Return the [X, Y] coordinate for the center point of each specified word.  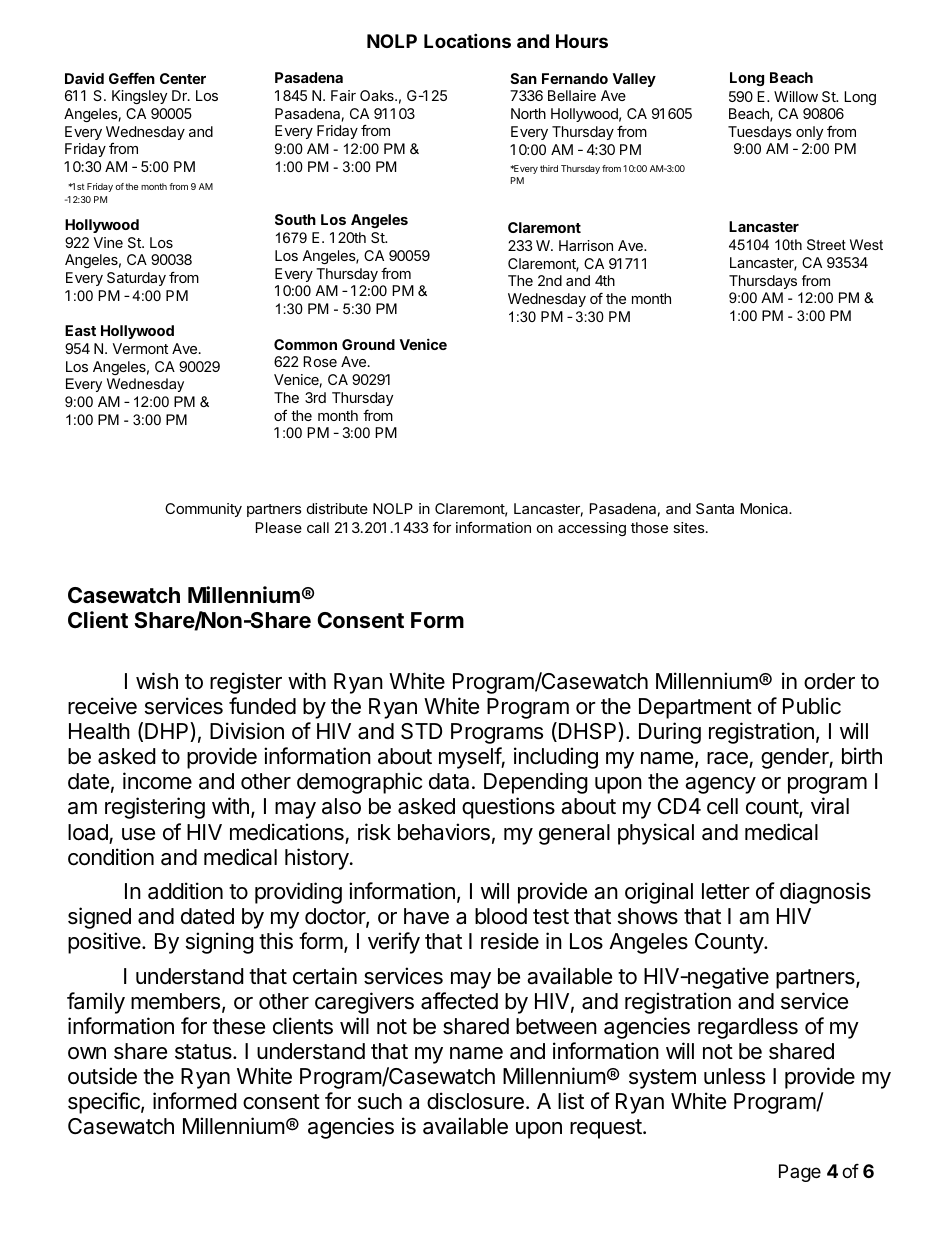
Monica [766, 508]
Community [203, 510]
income [157, 781]
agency [720, 785]
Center [183, 78]
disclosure [475, 1101]
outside [102, 1076]
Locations [467, 40]
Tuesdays [760, 133]
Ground [368, 344]
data [449, 781]
